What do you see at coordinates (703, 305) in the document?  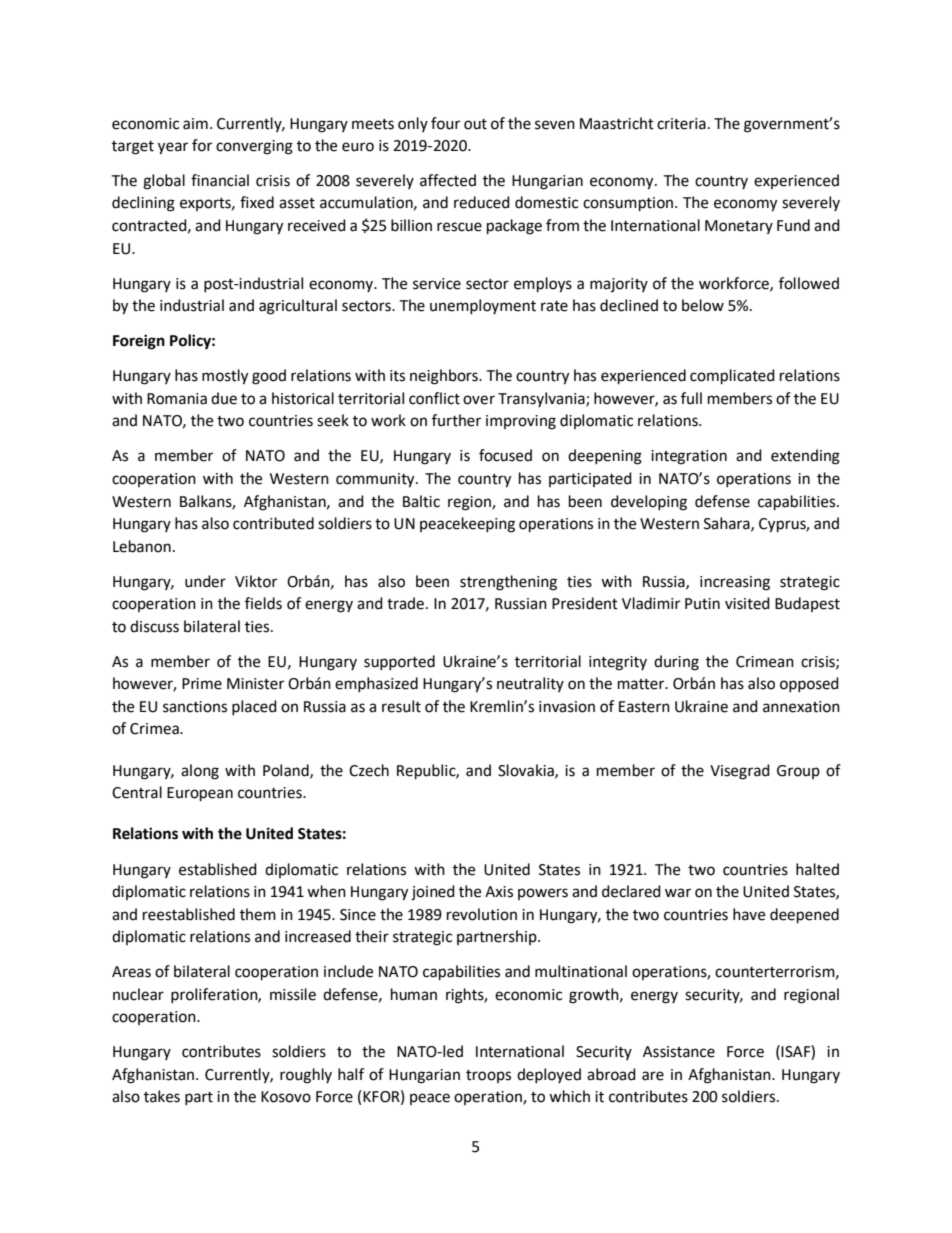 I see `below` at bounding box center [703, 305].
